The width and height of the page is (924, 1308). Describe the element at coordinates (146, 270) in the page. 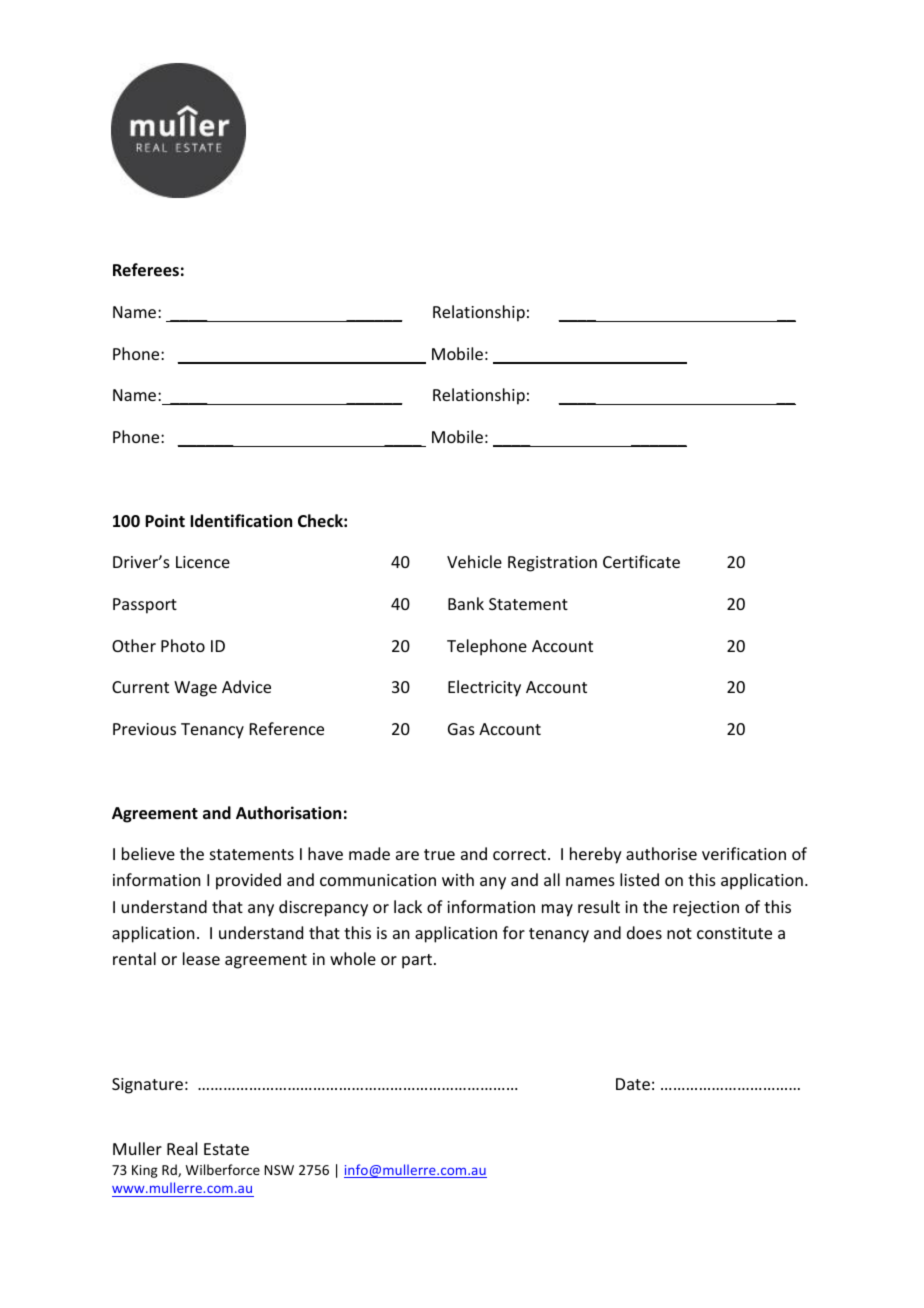

I see `Referees` at that location.
